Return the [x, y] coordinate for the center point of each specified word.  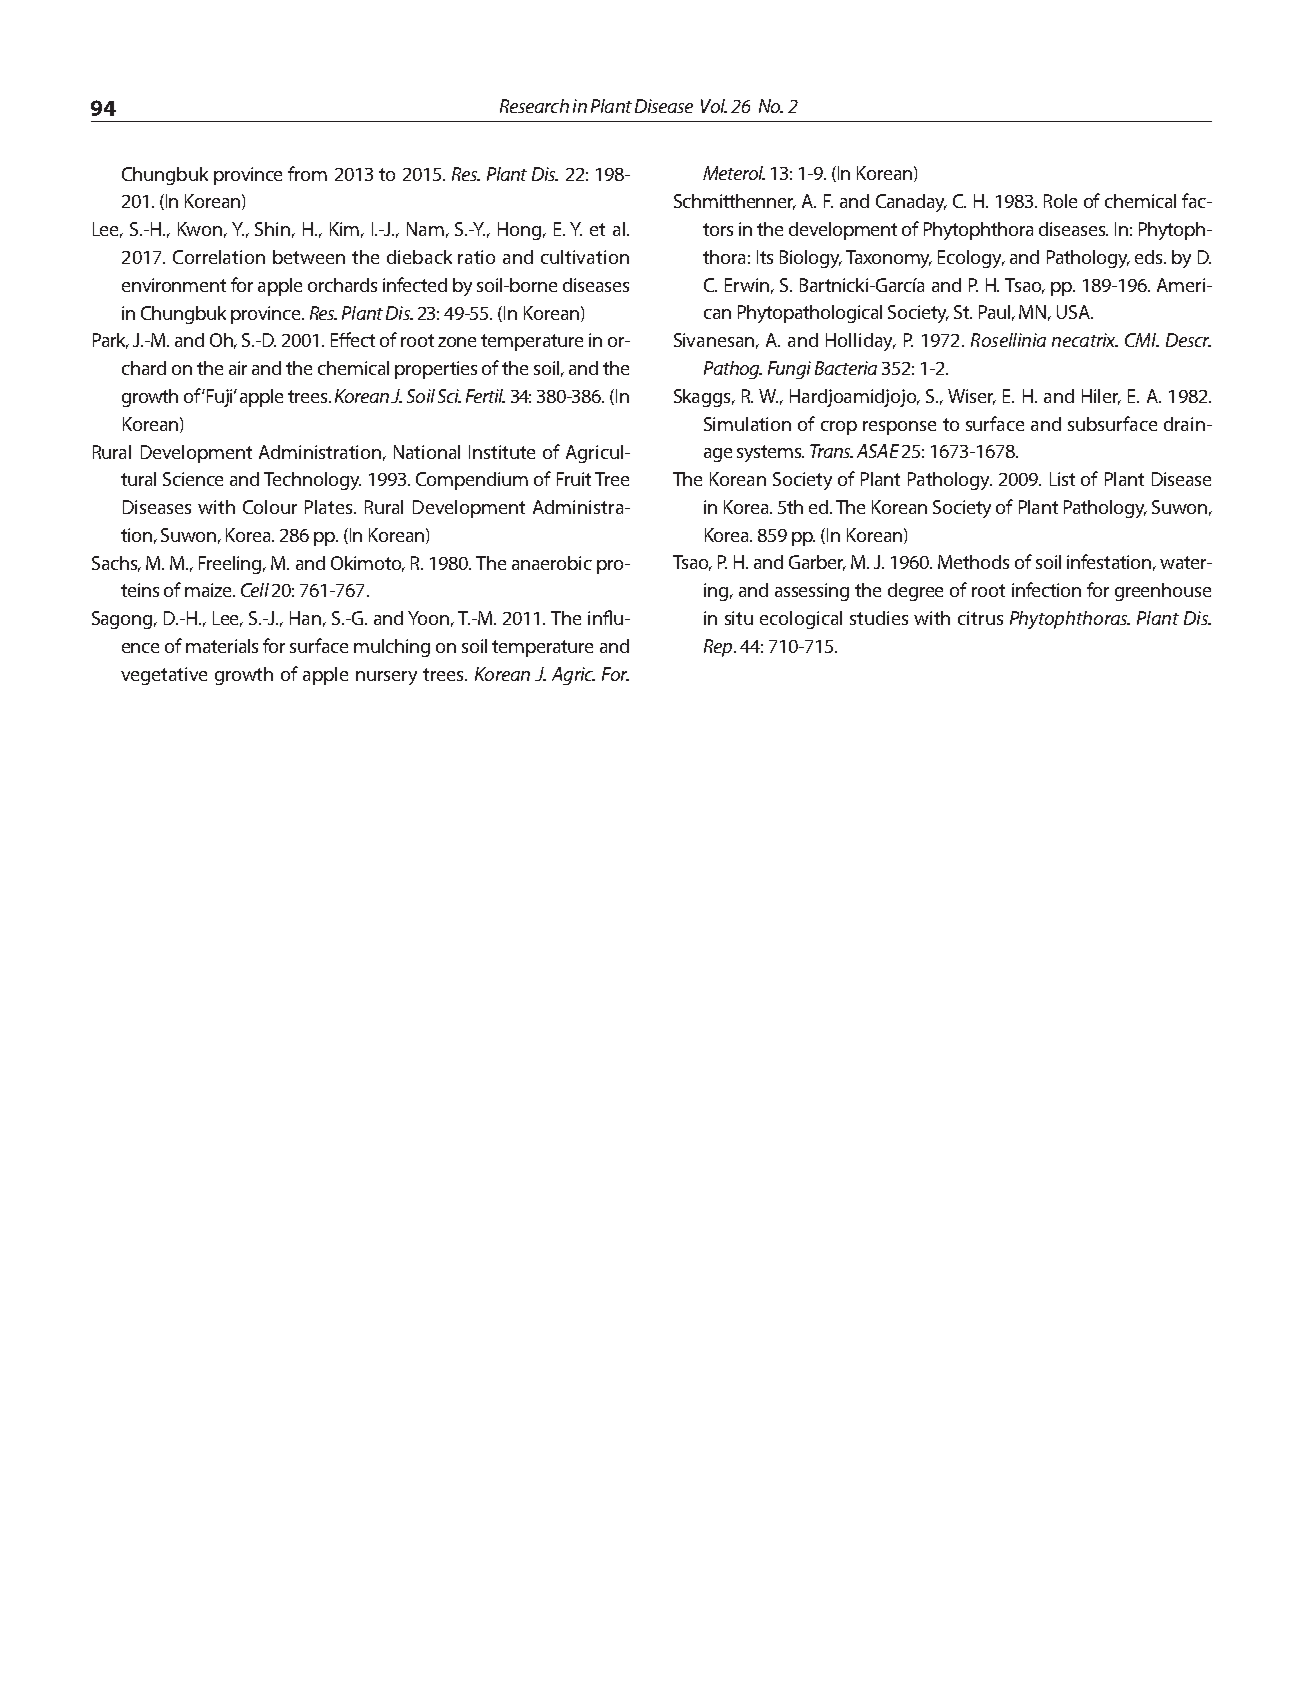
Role [1060, 201]
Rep [719, 648]
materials [222, 646]
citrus [980, 618]
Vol [714, 106]
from [307, 173]
